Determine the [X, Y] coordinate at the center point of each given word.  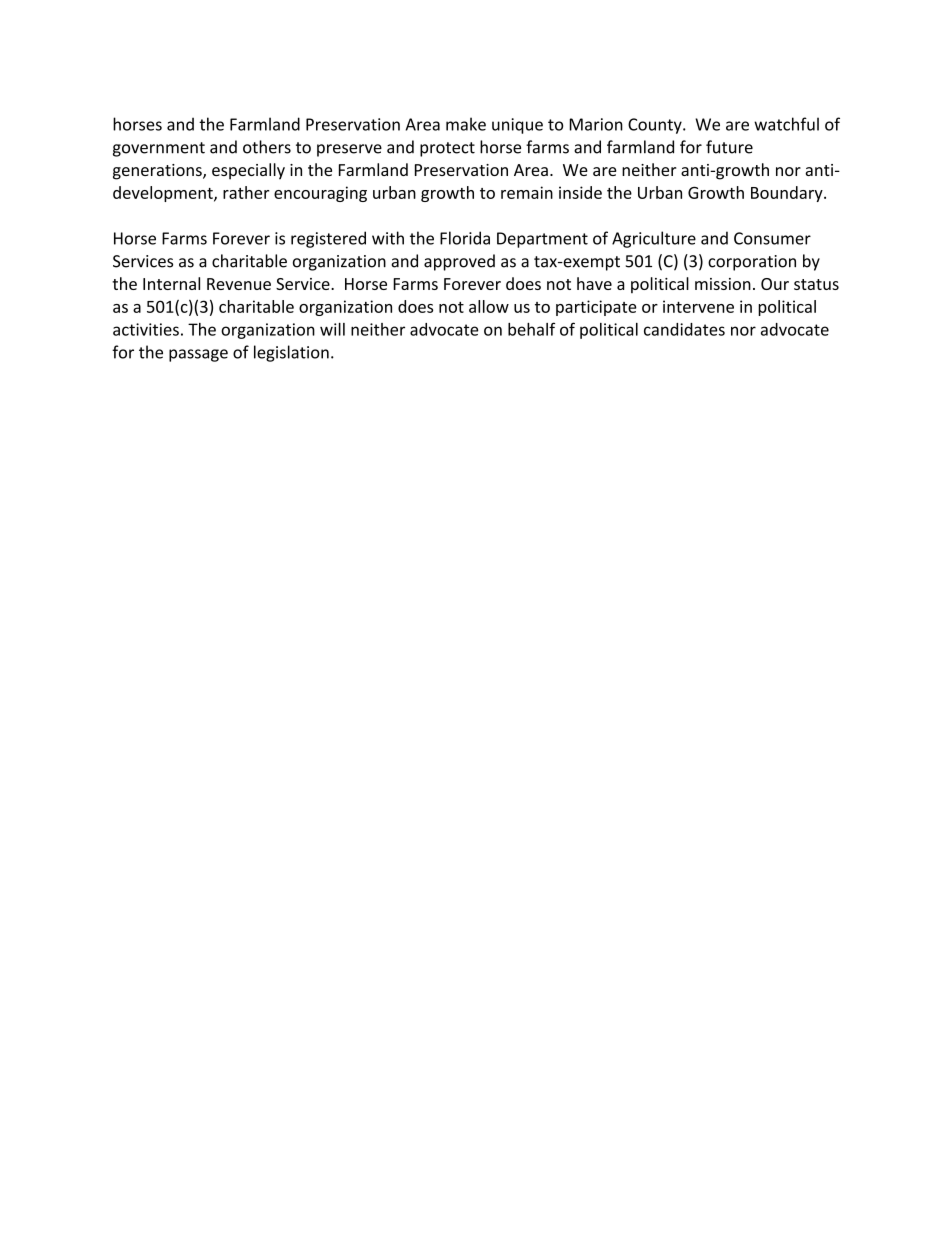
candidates [684, 329]
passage [198, 355]
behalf [531, 329]
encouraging [320, 194]
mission [723, 284]
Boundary [788, 194]
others [267, 147]
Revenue [239, 284]
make [466, 124]
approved [459, 262]
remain [527, 192]
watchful [786, 124]
